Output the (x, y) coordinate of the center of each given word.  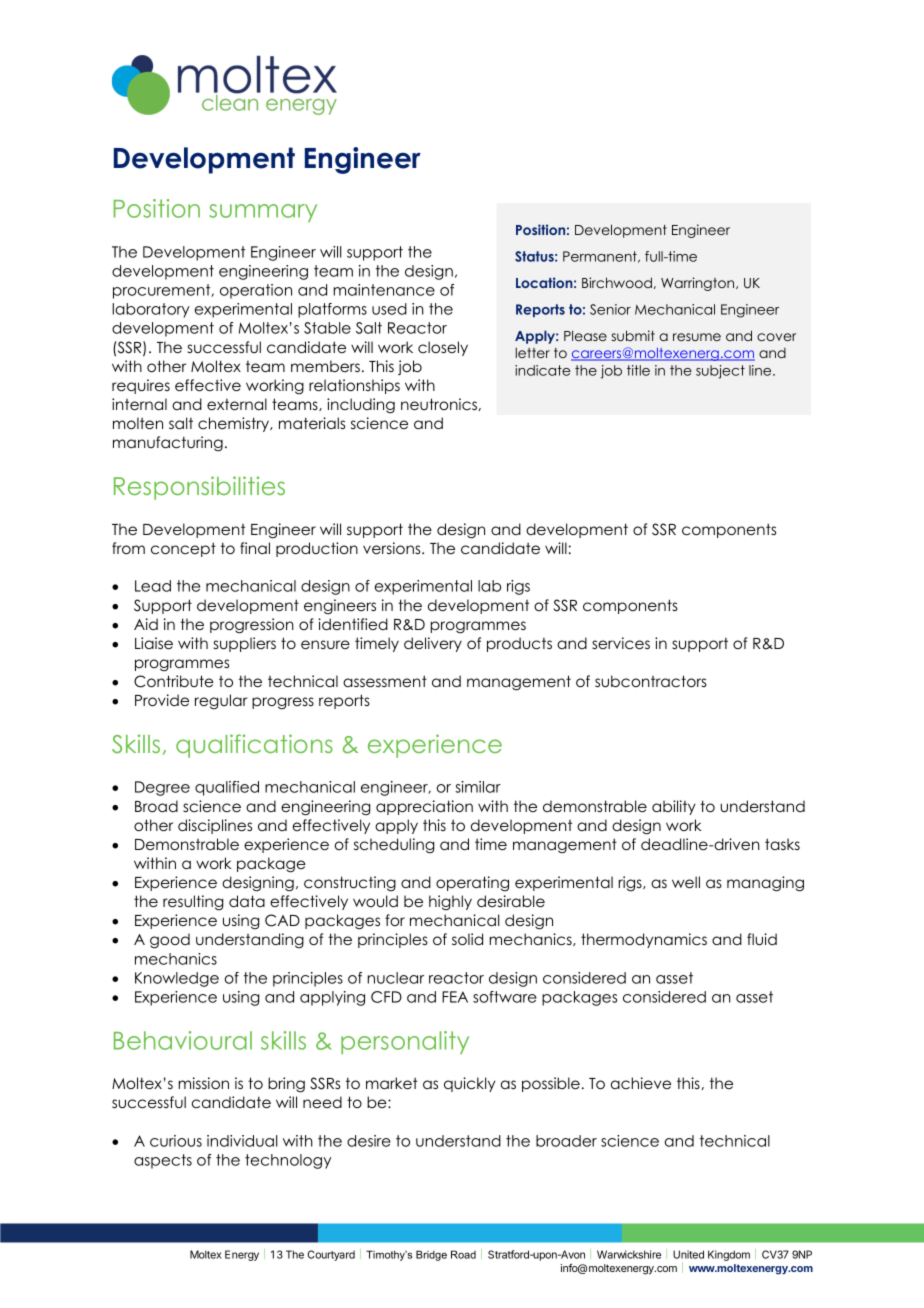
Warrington (699, 284)
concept (183, 549)
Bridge (431, 1255)
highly (450, 902)
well (686, 882)
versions (393, 548)
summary (263, 213)
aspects (163, 1161)
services (621, 643)
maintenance (384, 290)
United (688, 1254)
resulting (193, 902)
